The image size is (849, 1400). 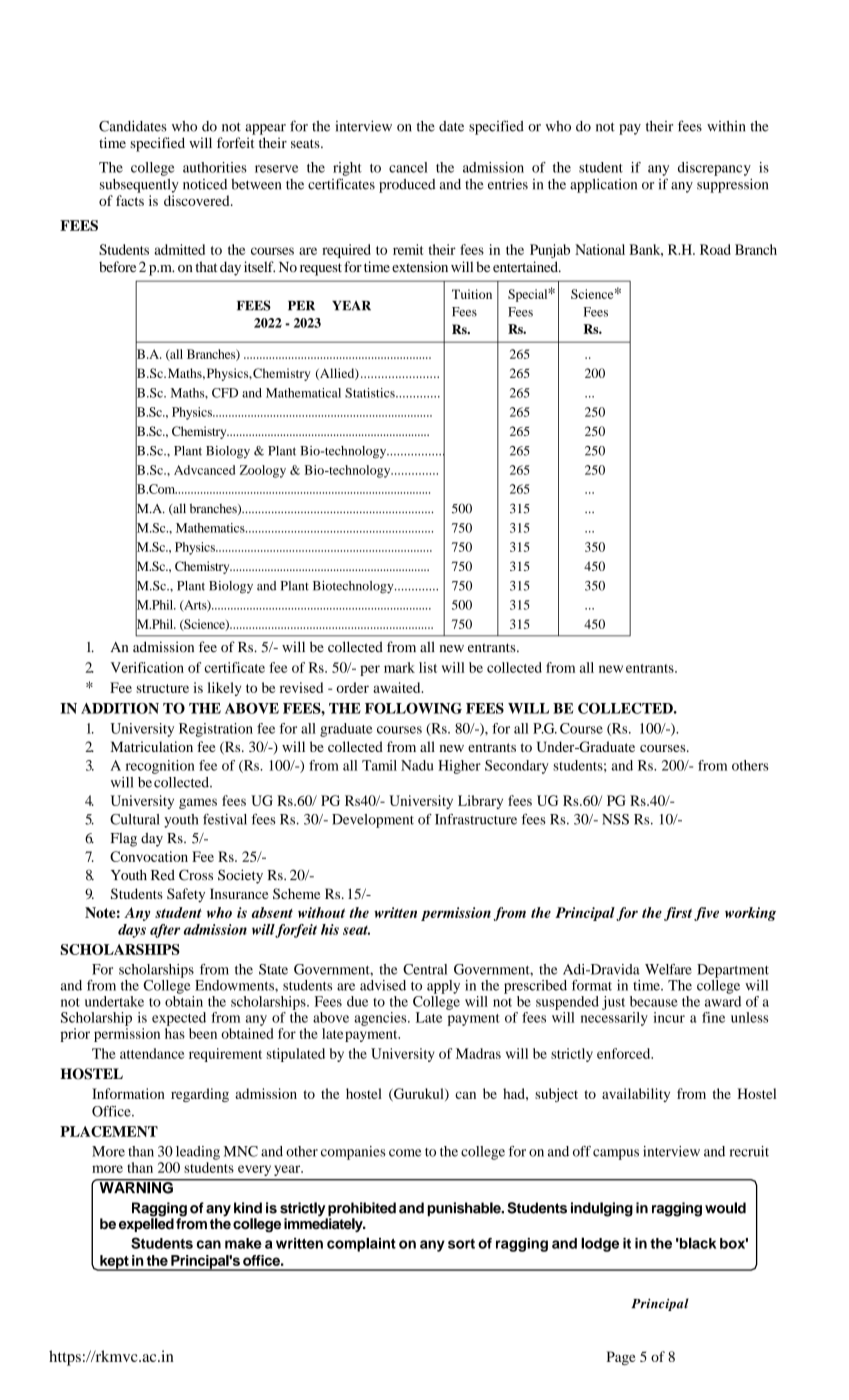 I want to click on subsequently, so click(x=139, y=186).
